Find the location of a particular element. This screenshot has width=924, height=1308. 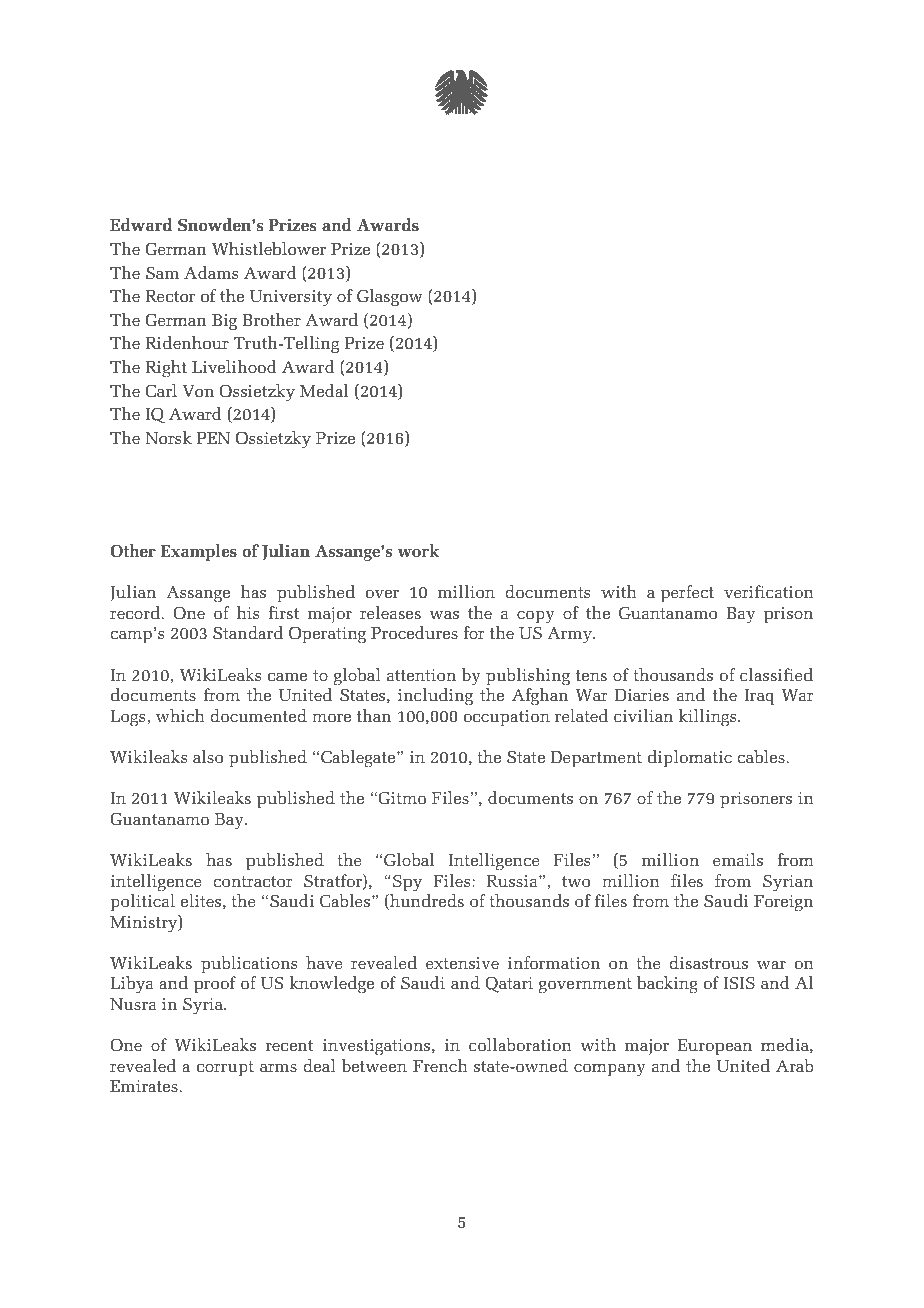

classified is located at coordinates (776, 674).
